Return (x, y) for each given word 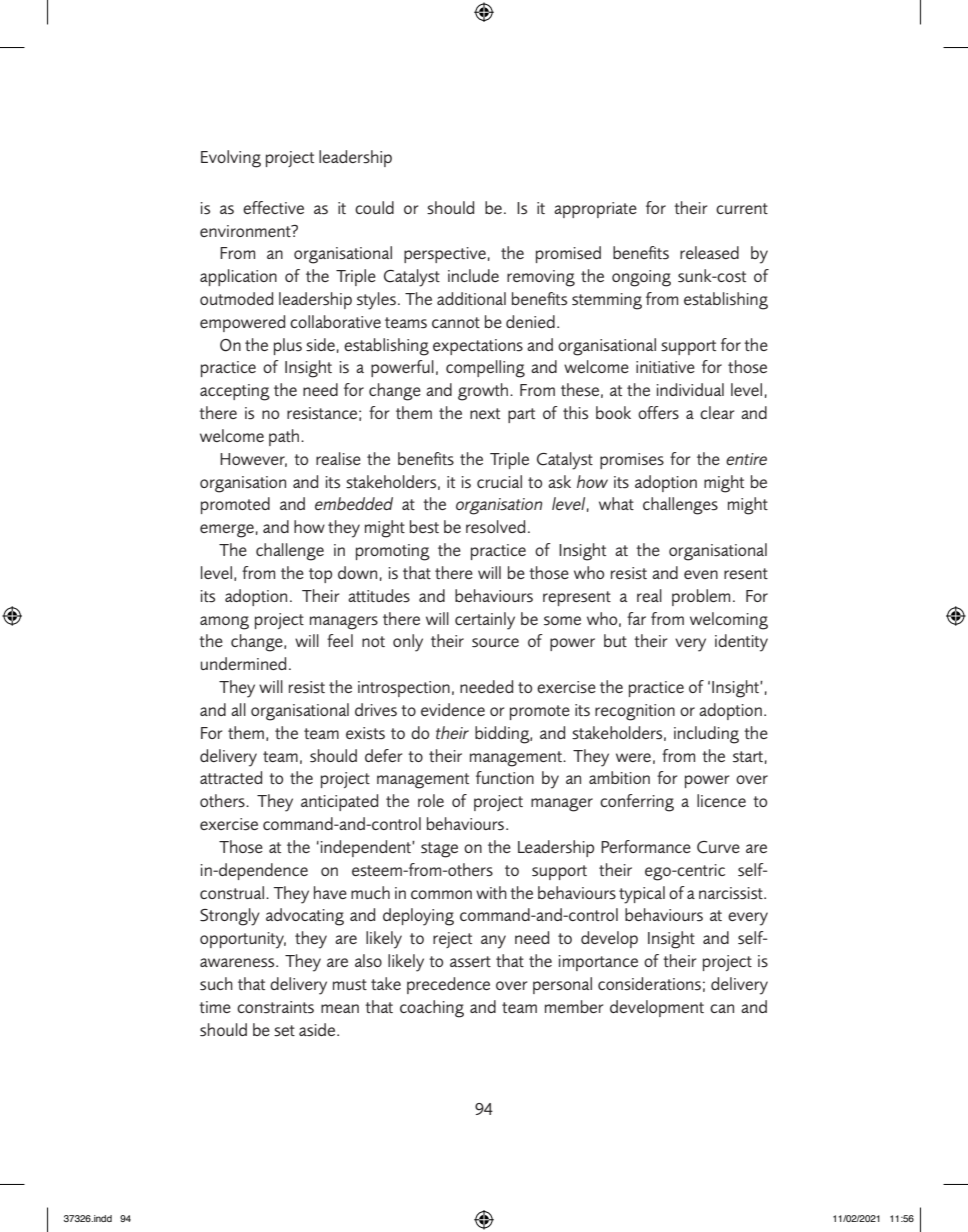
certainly (485, 621)
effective (273, 207)
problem (701, 597)
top (320, 575)
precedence (448, 985)
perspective (445, 255)
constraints (275, 1007)
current (742, 208)
